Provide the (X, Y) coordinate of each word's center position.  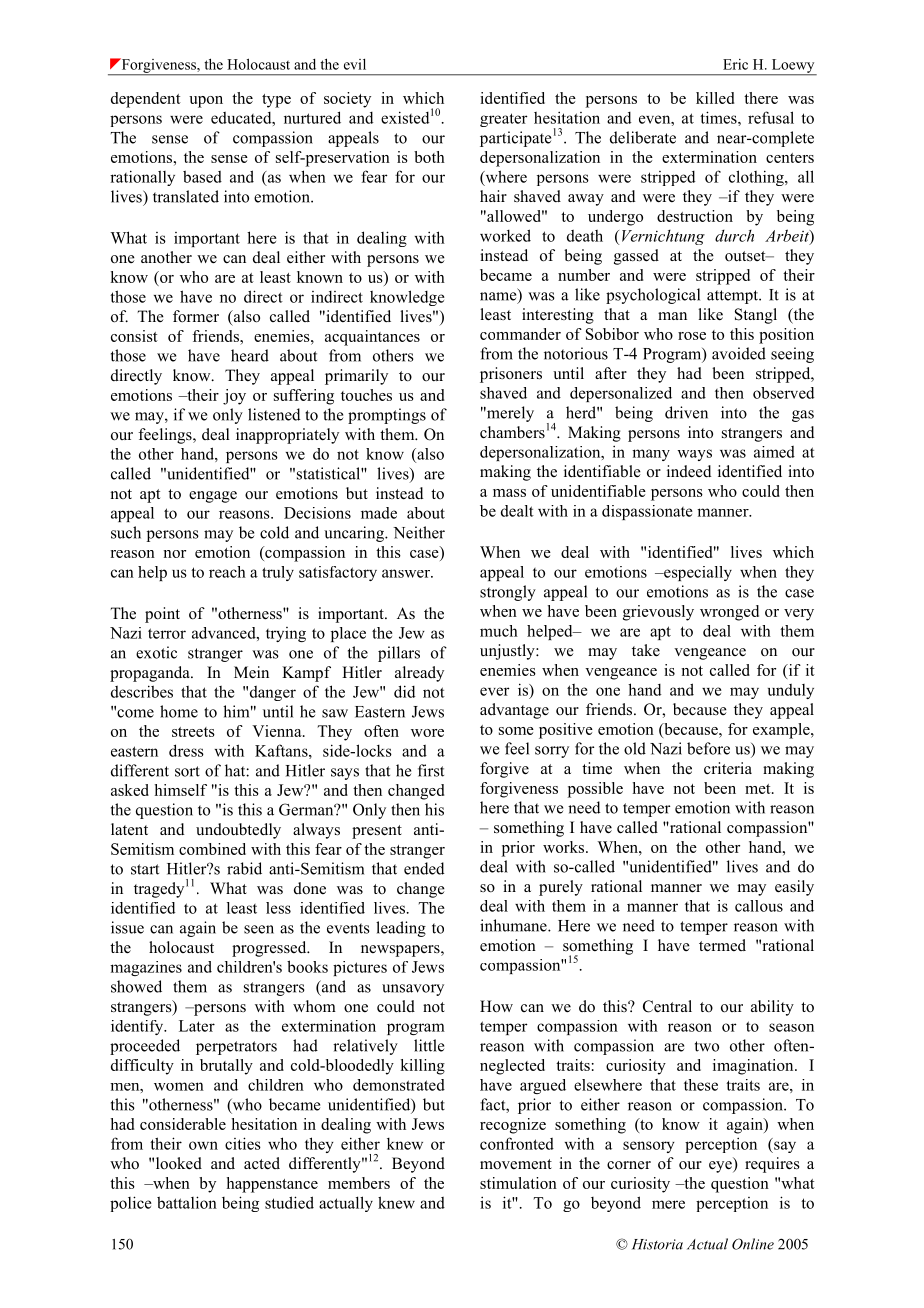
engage (213, 497)
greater (504, 120)
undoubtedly (238, 831)
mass (509, 493)
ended (424, 868)
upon (206, 102)
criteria (728, 768)
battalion (187, 1202)
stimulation (518, 1183)
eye (721, 1167)
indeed (689, 471)
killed (715, 98)
